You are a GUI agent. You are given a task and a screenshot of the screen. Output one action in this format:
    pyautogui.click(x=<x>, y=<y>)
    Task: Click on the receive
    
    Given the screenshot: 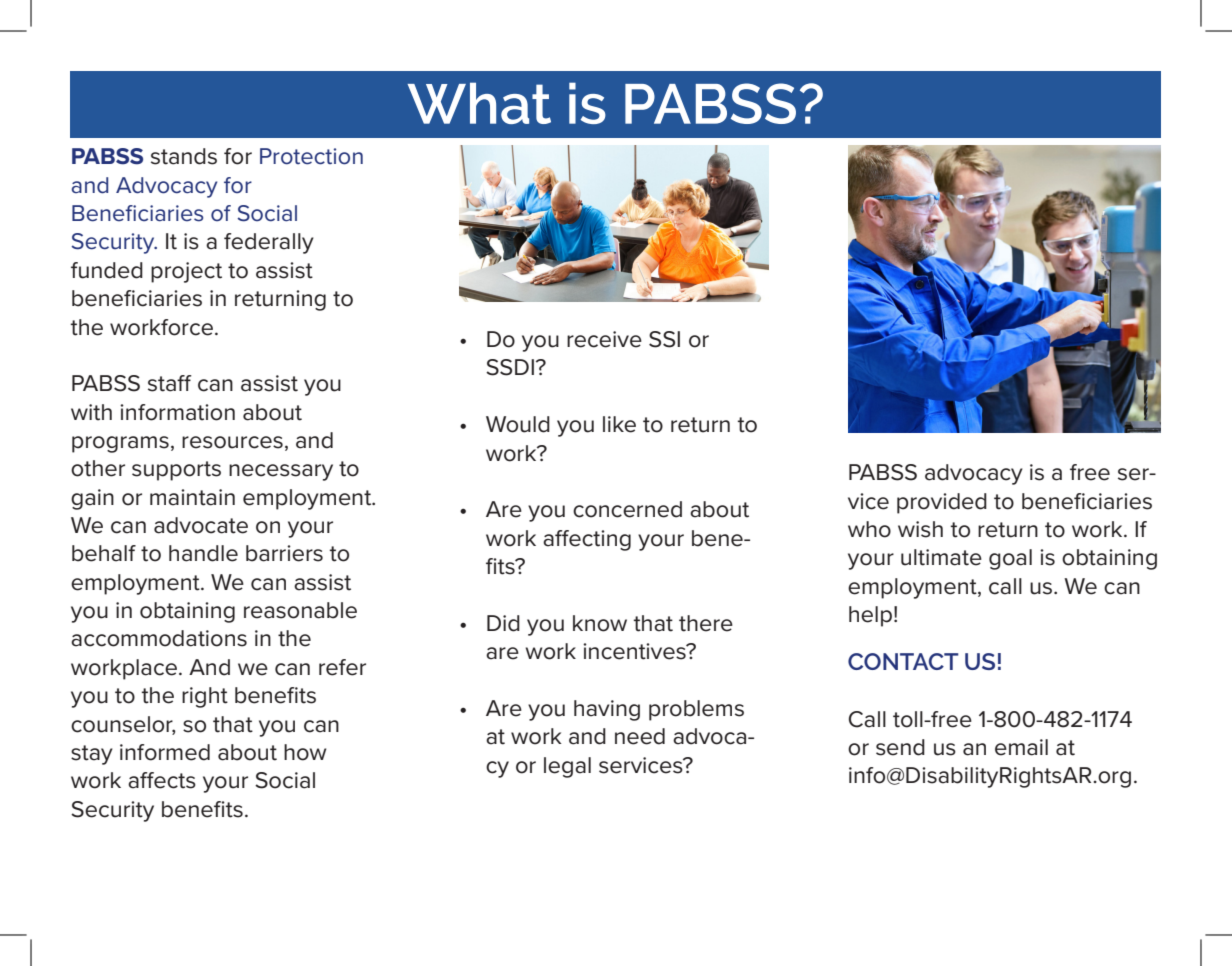 What is the action you would take?
    pyautogui.click(x=604, y=339)
